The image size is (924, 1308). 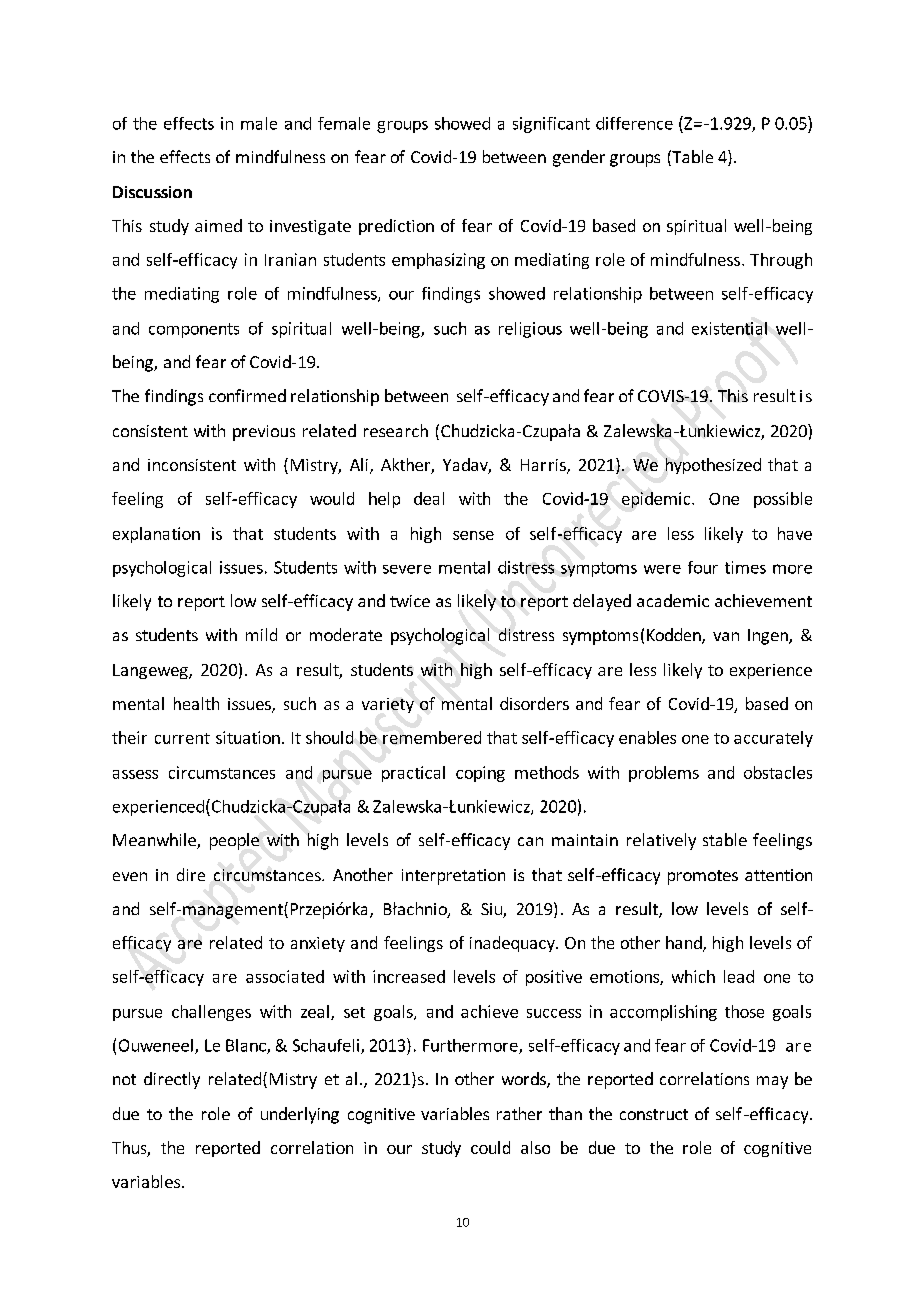 What do you see at coordinates (264, 433) in the image?
I see `previous` at bounding box center [264, 433].
